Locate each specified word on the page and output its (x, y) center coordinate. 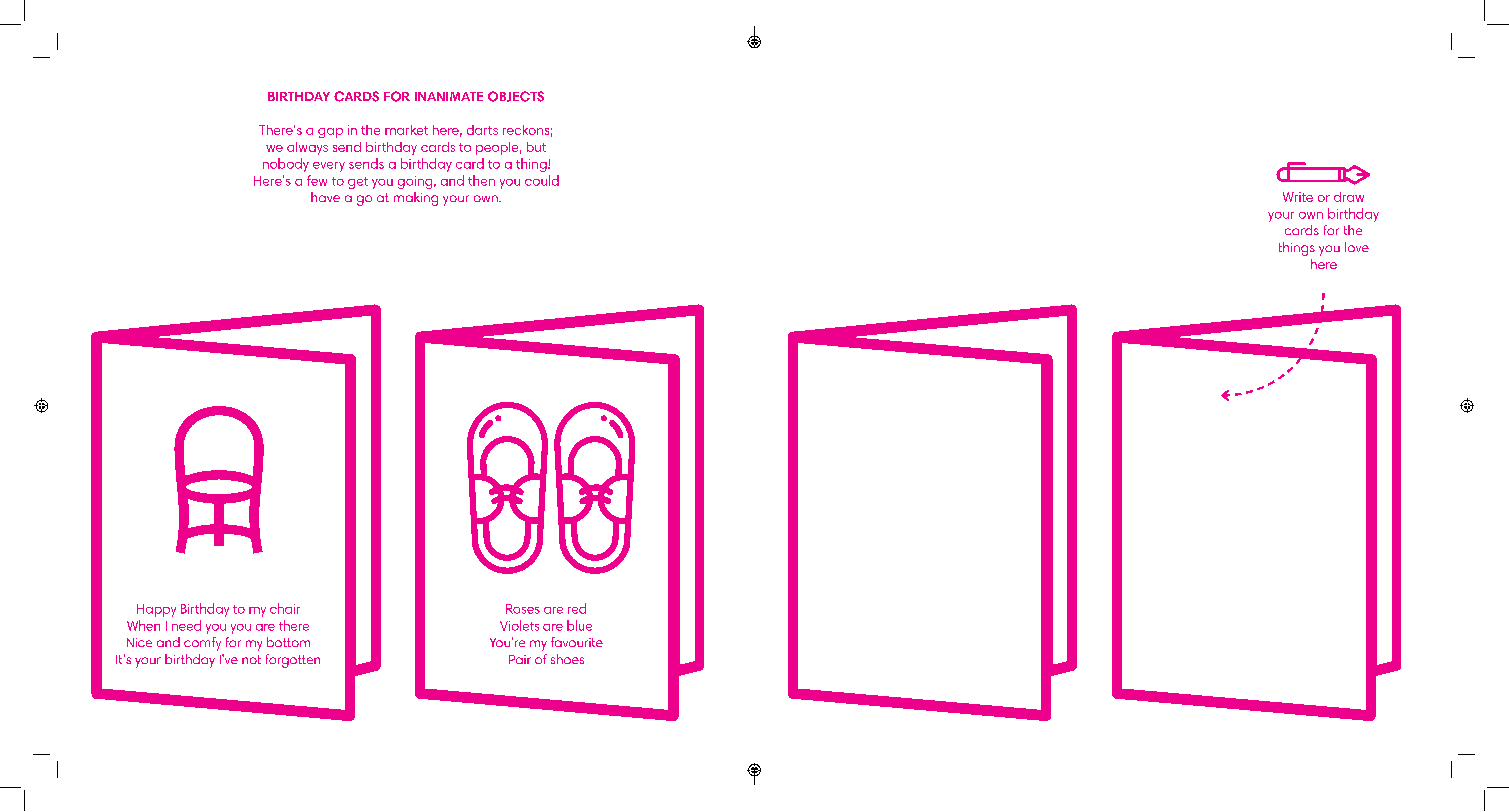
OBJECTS (516, 96)
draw (1349, 197)
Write (1298, 197)
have (325, 197)
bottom (288, 642)
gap (330, 133)
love (1357, 247)
